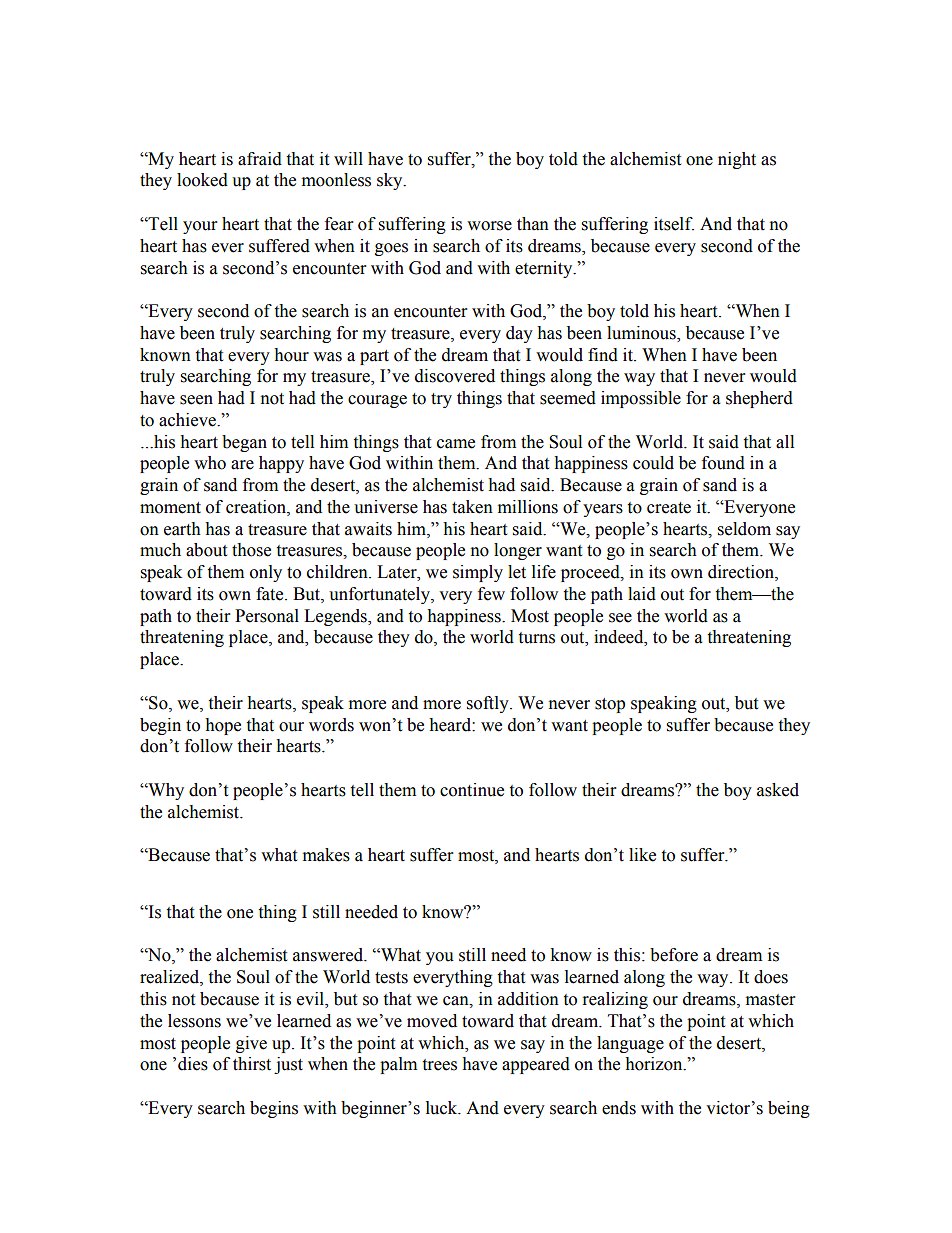 This image has height=1233, width=952. I want to click on being, so click(789, 1109).
